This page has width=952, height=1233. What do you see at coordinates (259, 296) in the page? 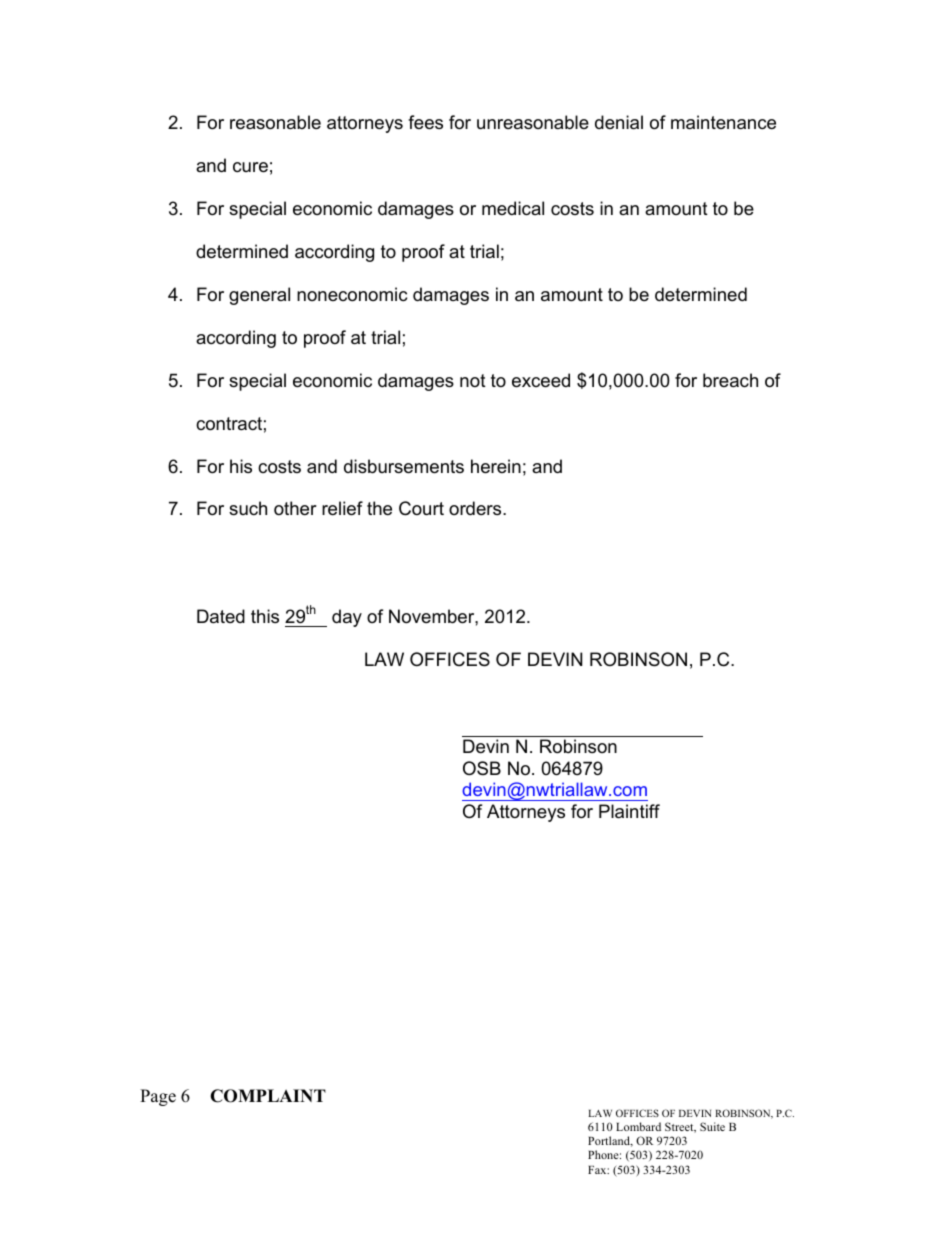
I see `general` at bounding box center [259, 296].
